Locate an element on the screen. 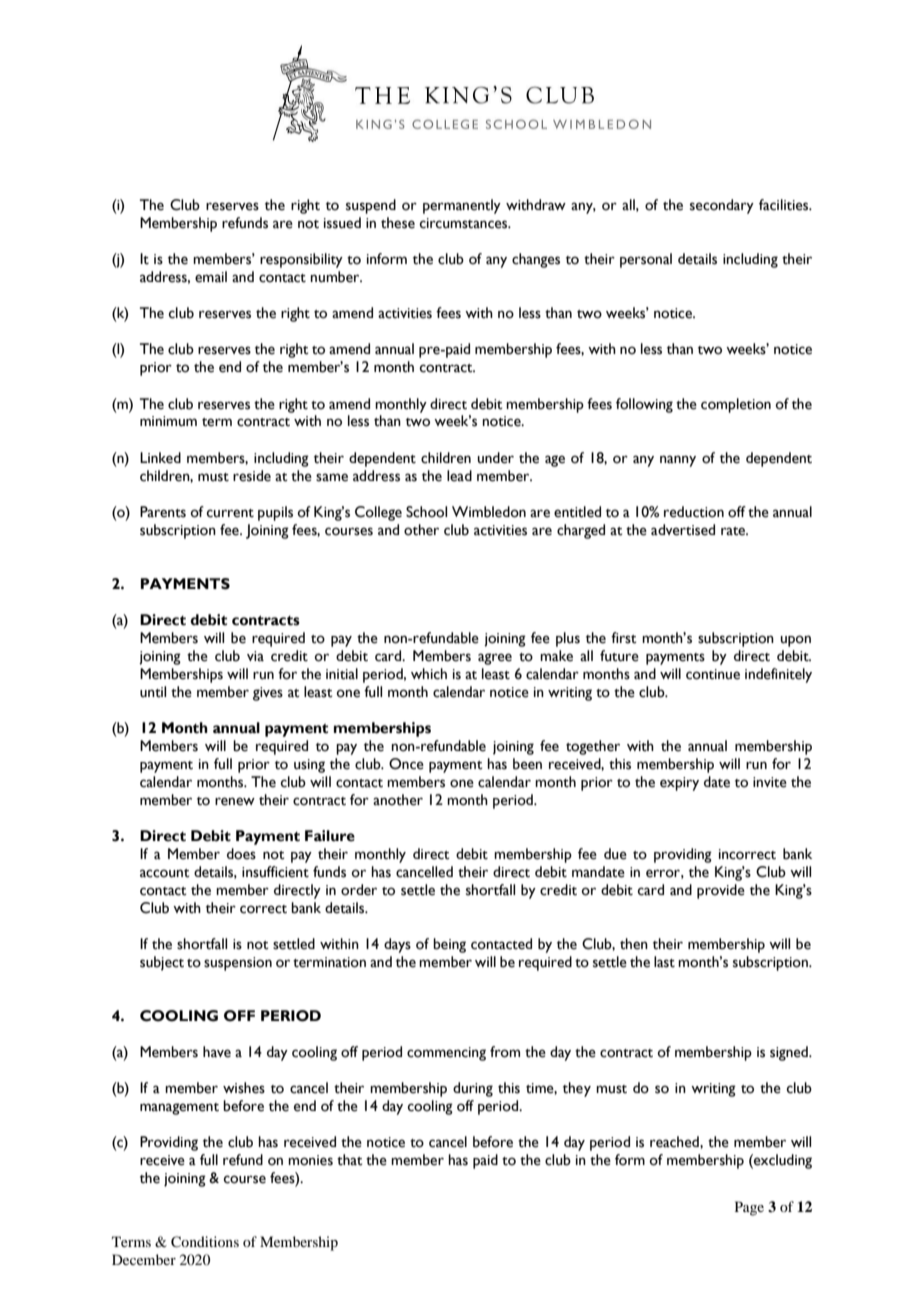  being is located at coordinates (449, 945).
